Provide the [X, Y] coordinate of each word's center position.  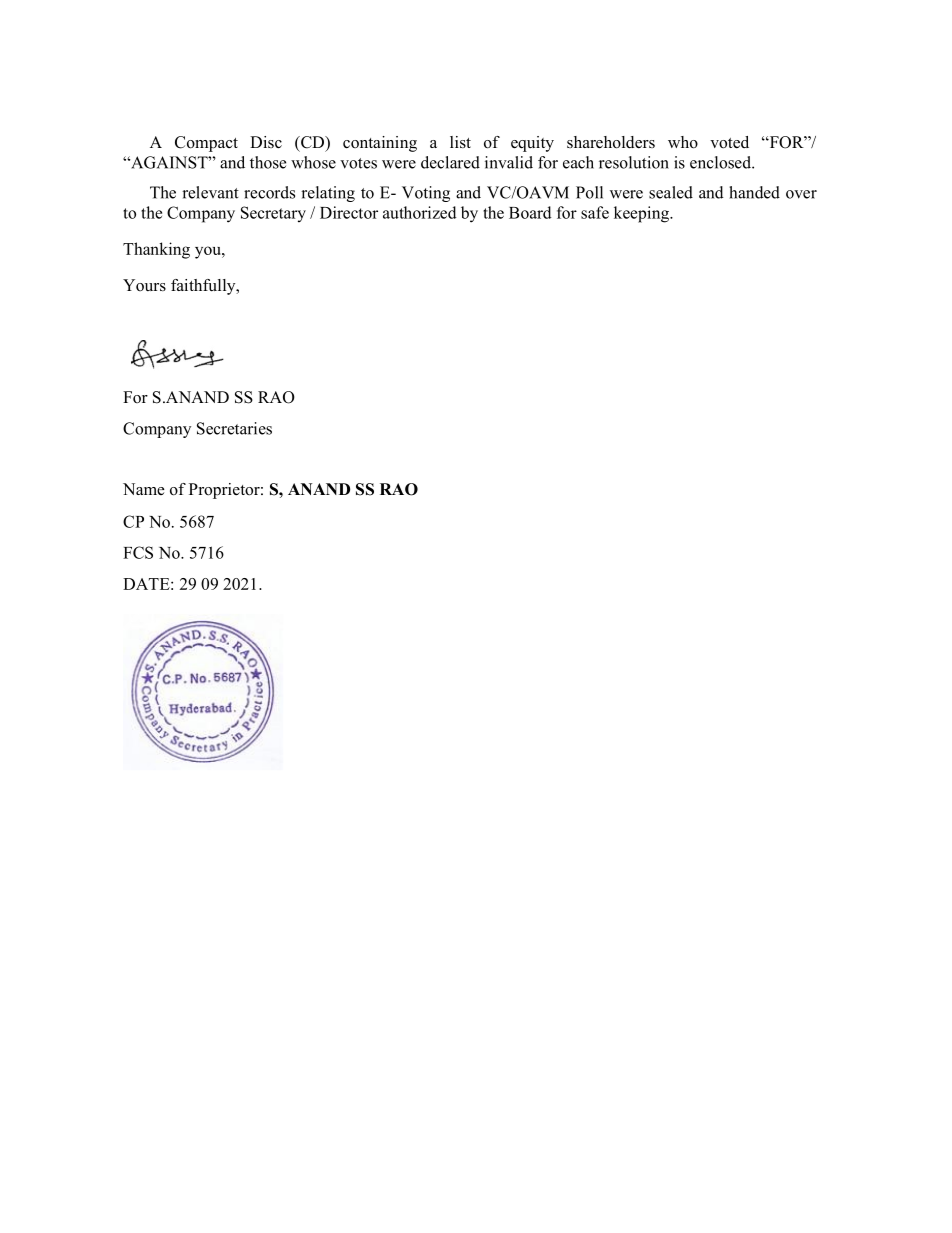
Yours [144, 285]
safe [595, 212]
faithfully [204, 287]
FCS [138, 552]
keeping [642, 214]
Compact [206, 144]
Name [144, 489]
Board [530, 212]
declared [450, 162]
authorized [420, 212]
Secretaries [234, 428]
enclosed [721, 162]
